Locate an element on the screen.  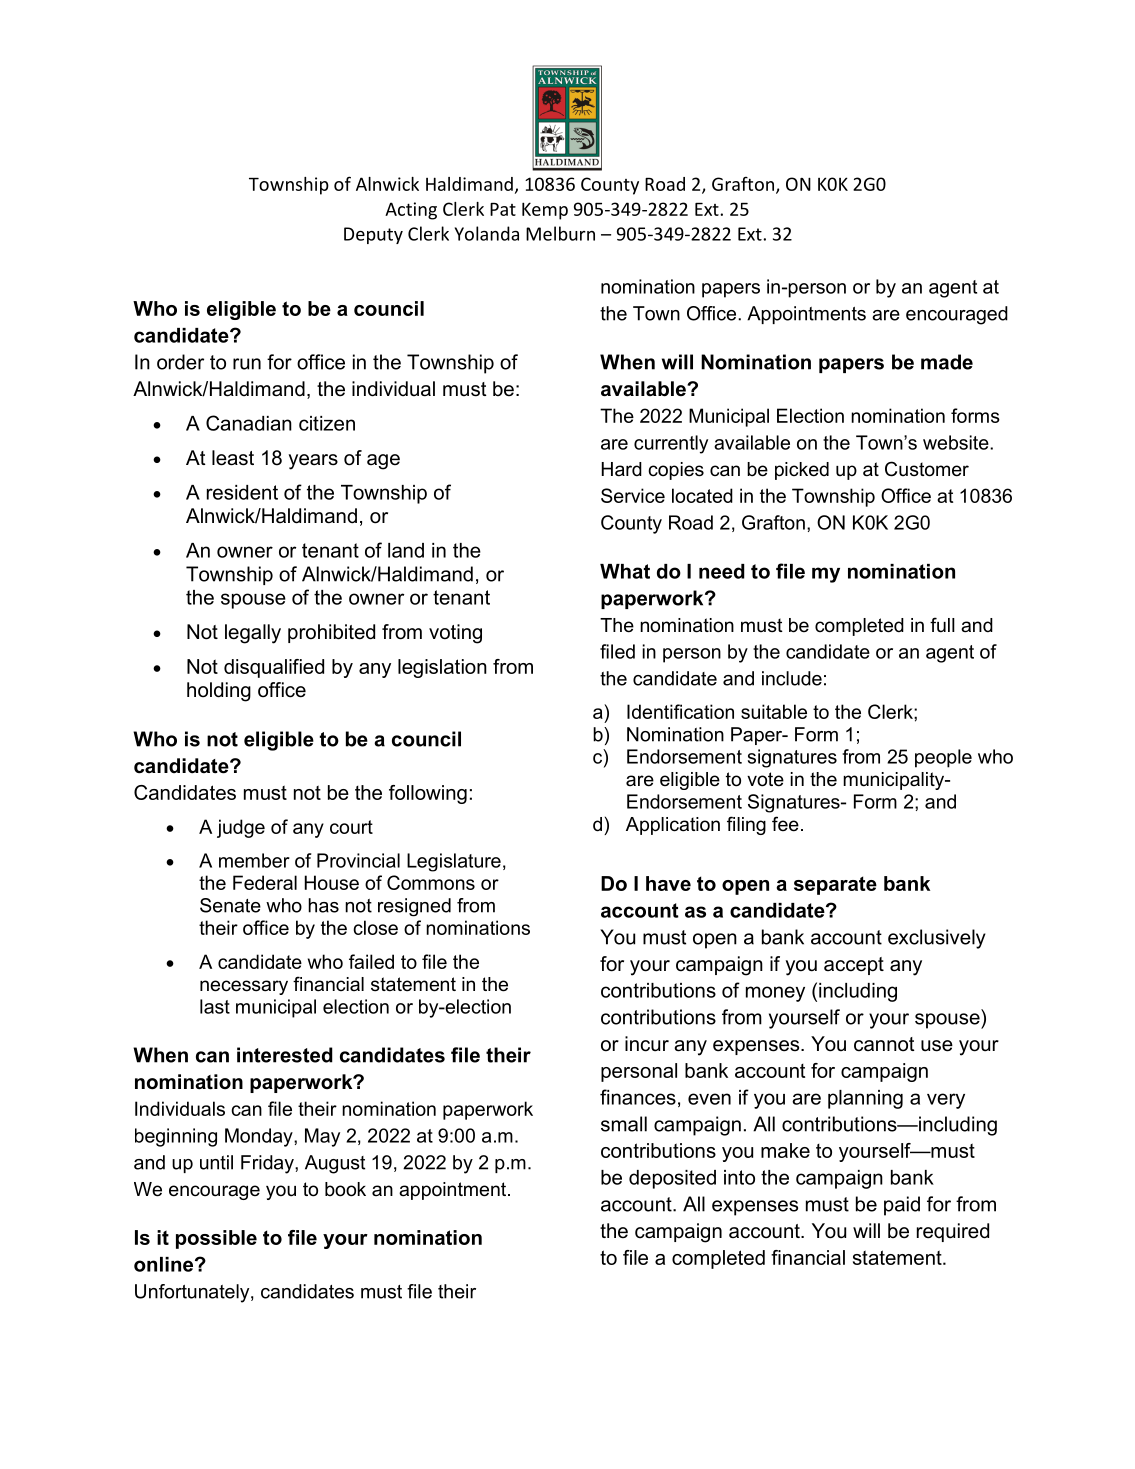
people is located at coordinates (943, 758).
